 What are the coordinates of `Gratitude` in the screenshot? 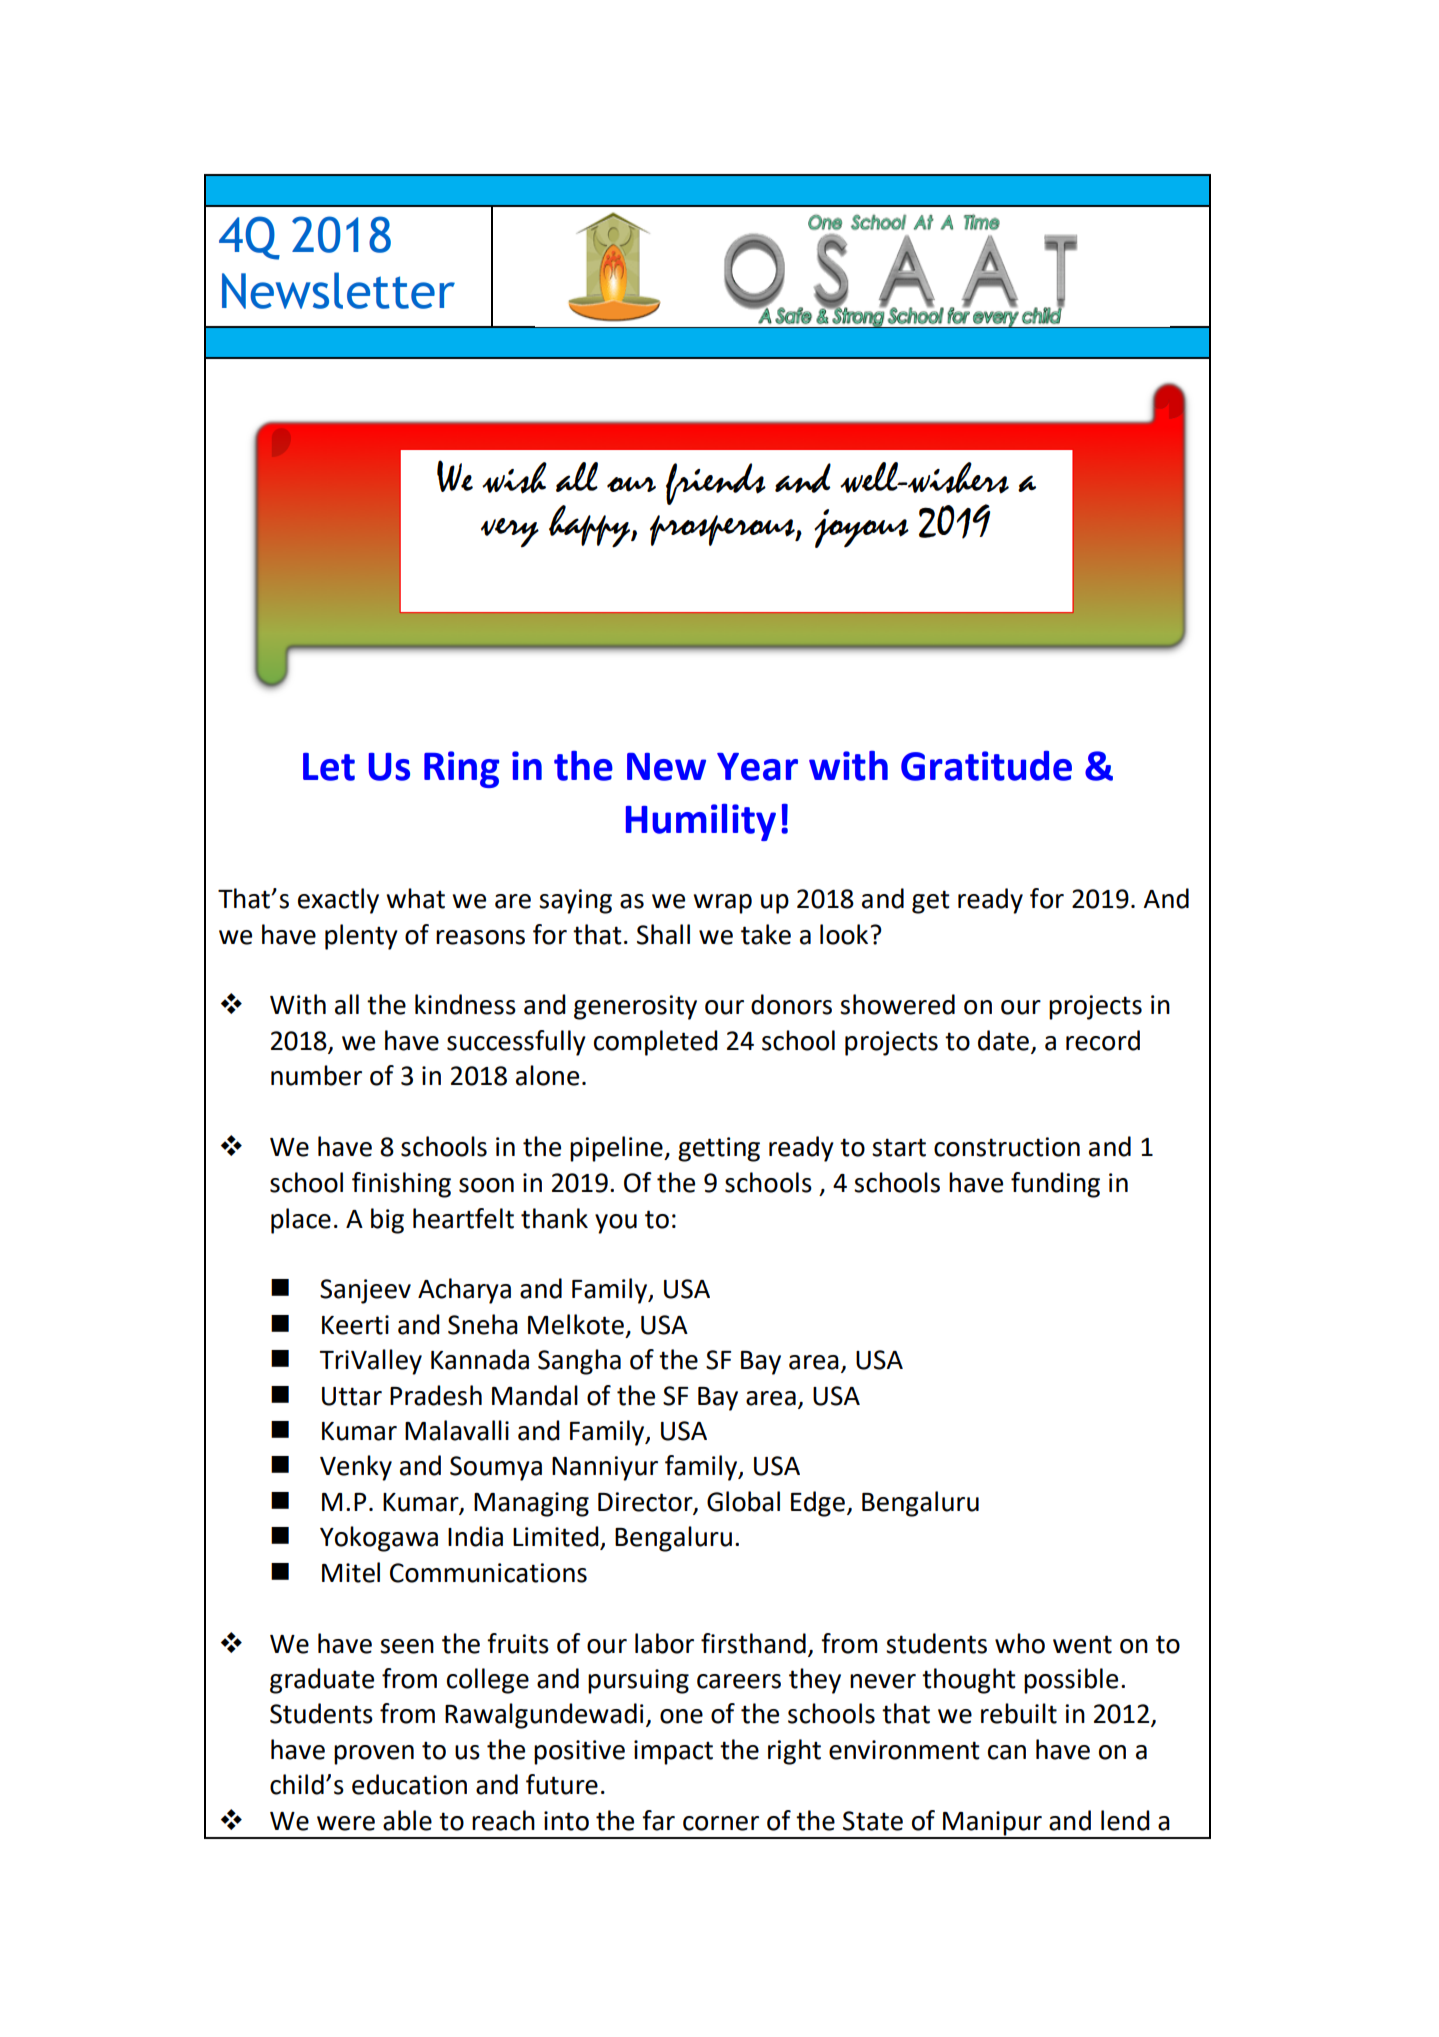 It's located at (986, 766).
